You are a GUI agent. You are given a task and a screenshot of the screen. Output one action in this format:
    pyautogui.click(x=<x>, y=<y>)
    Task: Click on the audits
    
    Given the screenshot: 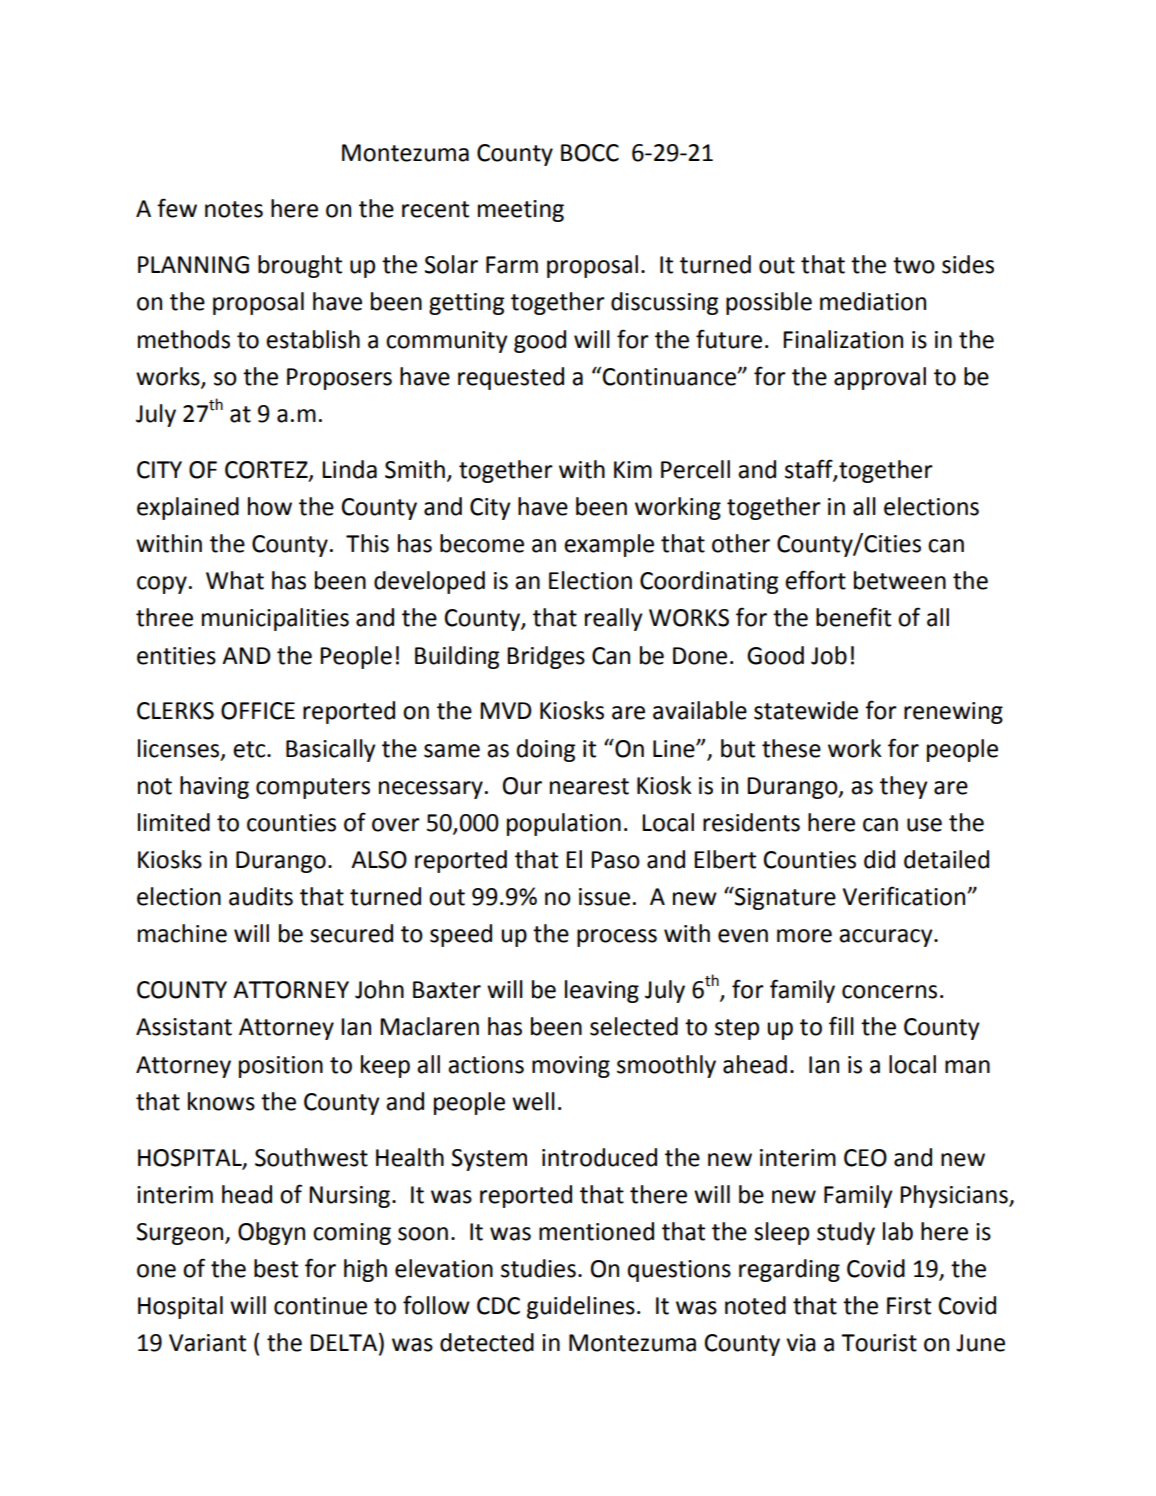 What is the action you would take?
    pyautogui.click(x=261, y=896)
